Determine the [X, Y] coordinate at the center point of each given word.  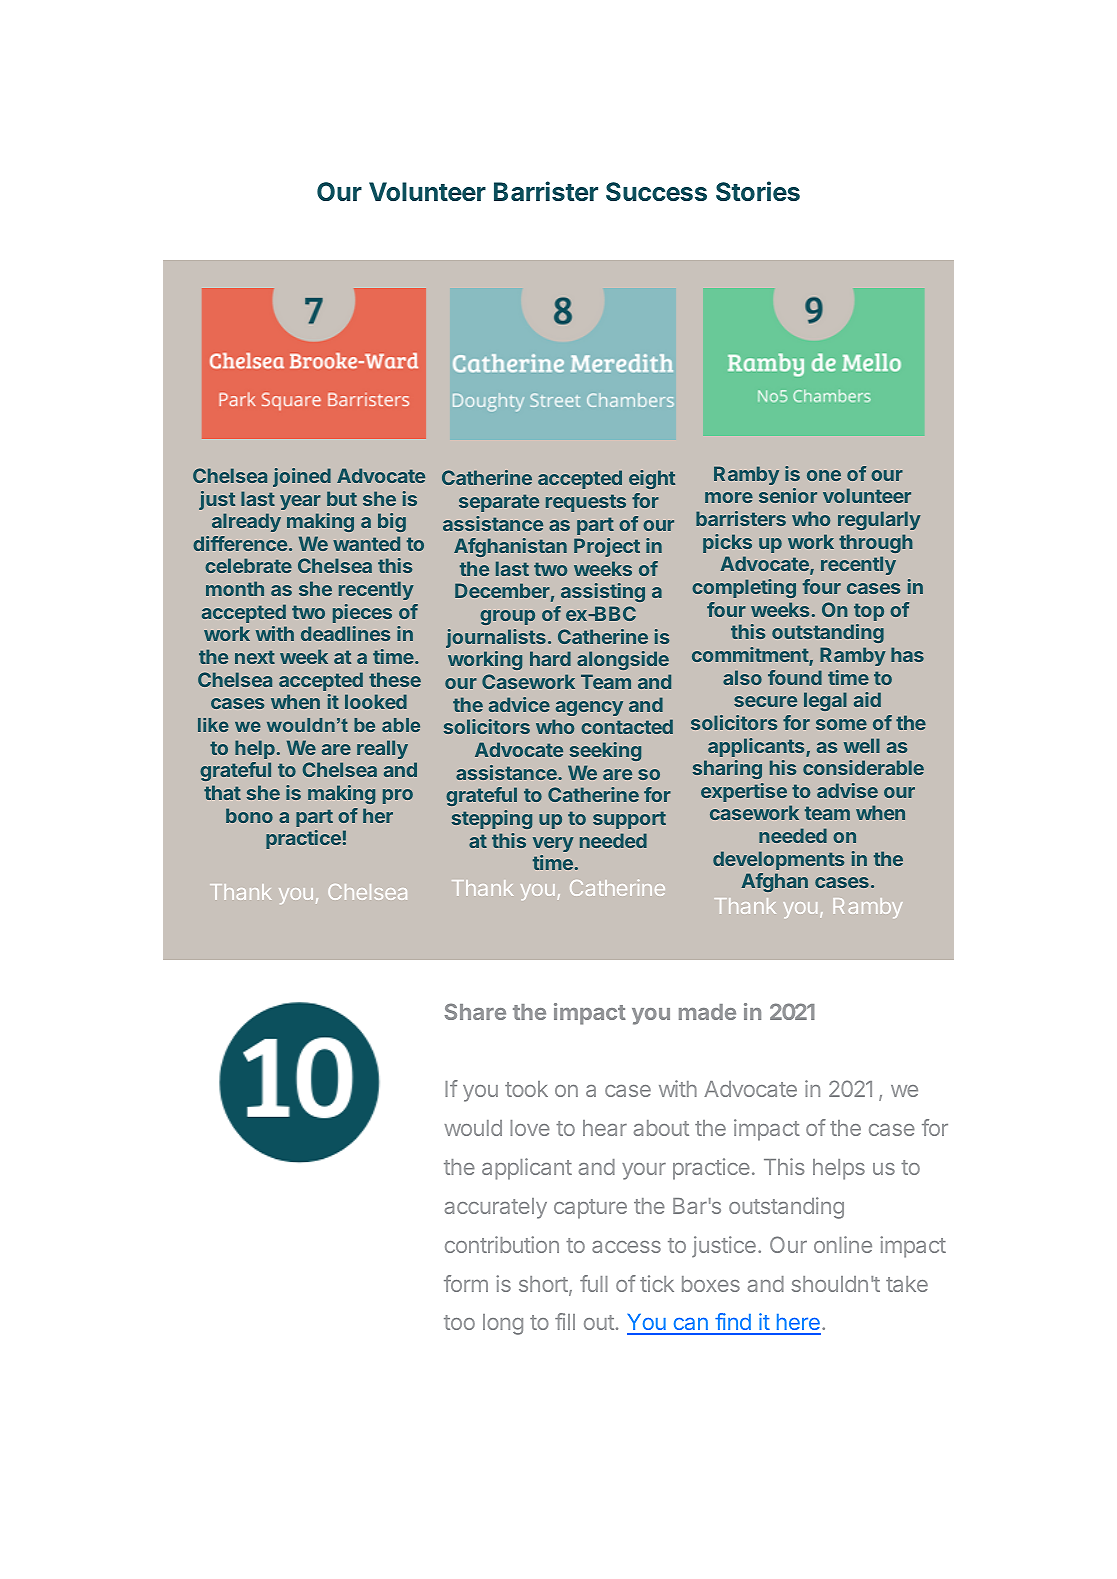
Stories [758, 191]
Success [656, 191]
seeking [605, 751]
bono [249, 815]
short [544, 1285]
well [862, 745]
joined [302, 477]
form [466, 1283]
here [797, 1324]
